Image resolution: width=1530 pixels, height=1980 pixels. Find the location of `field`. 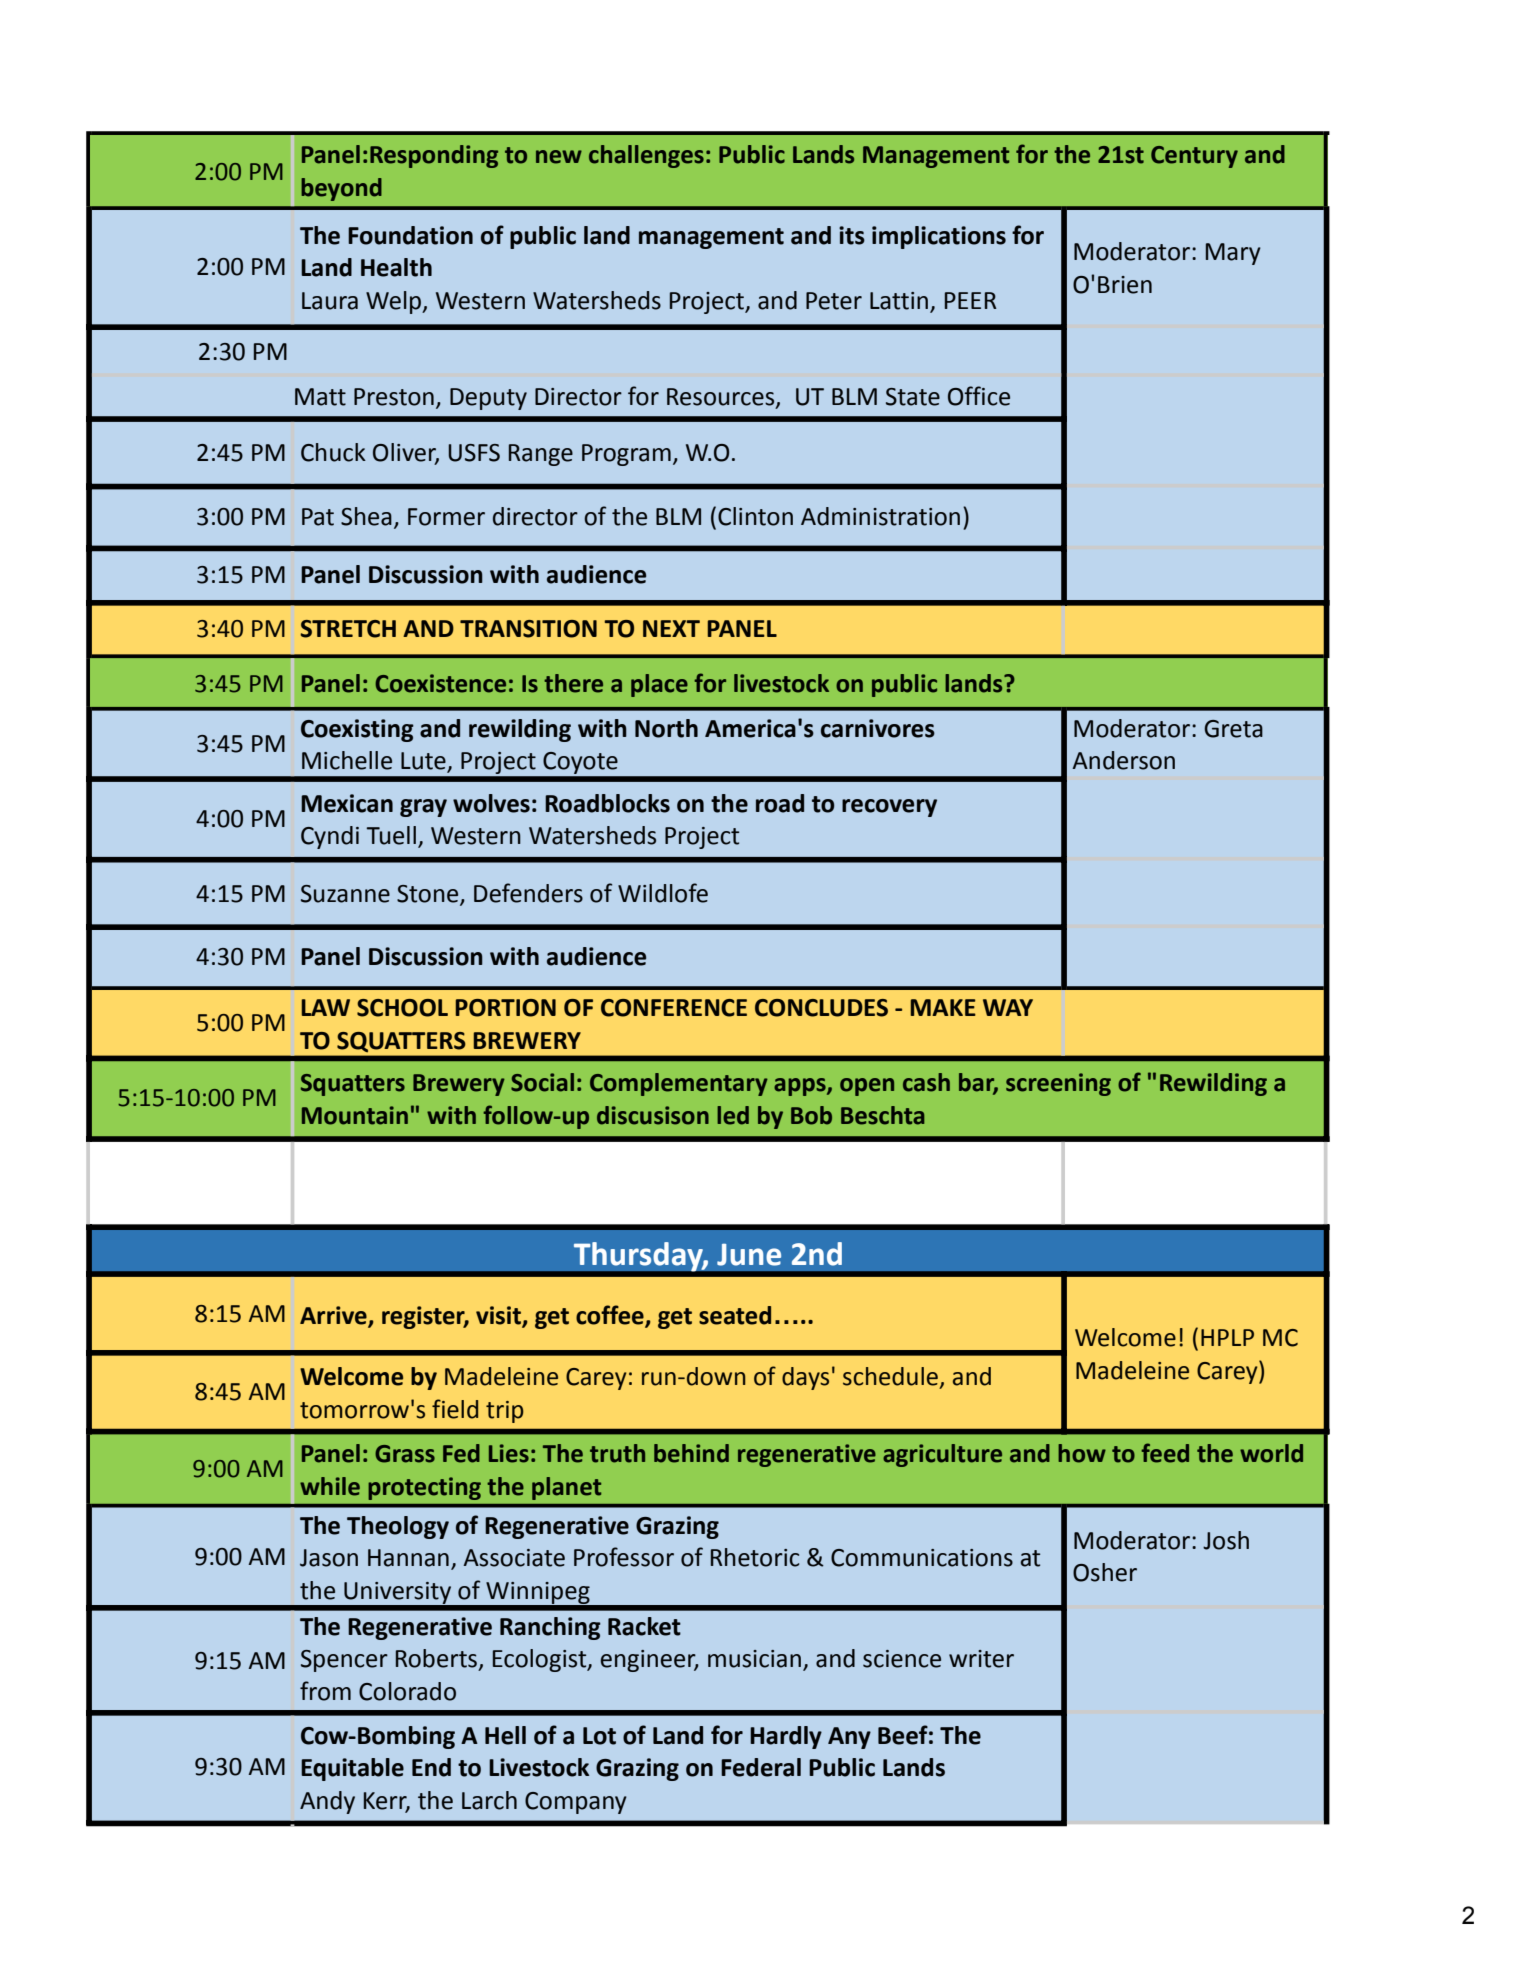

field is located at coordinates (455, 1409).
